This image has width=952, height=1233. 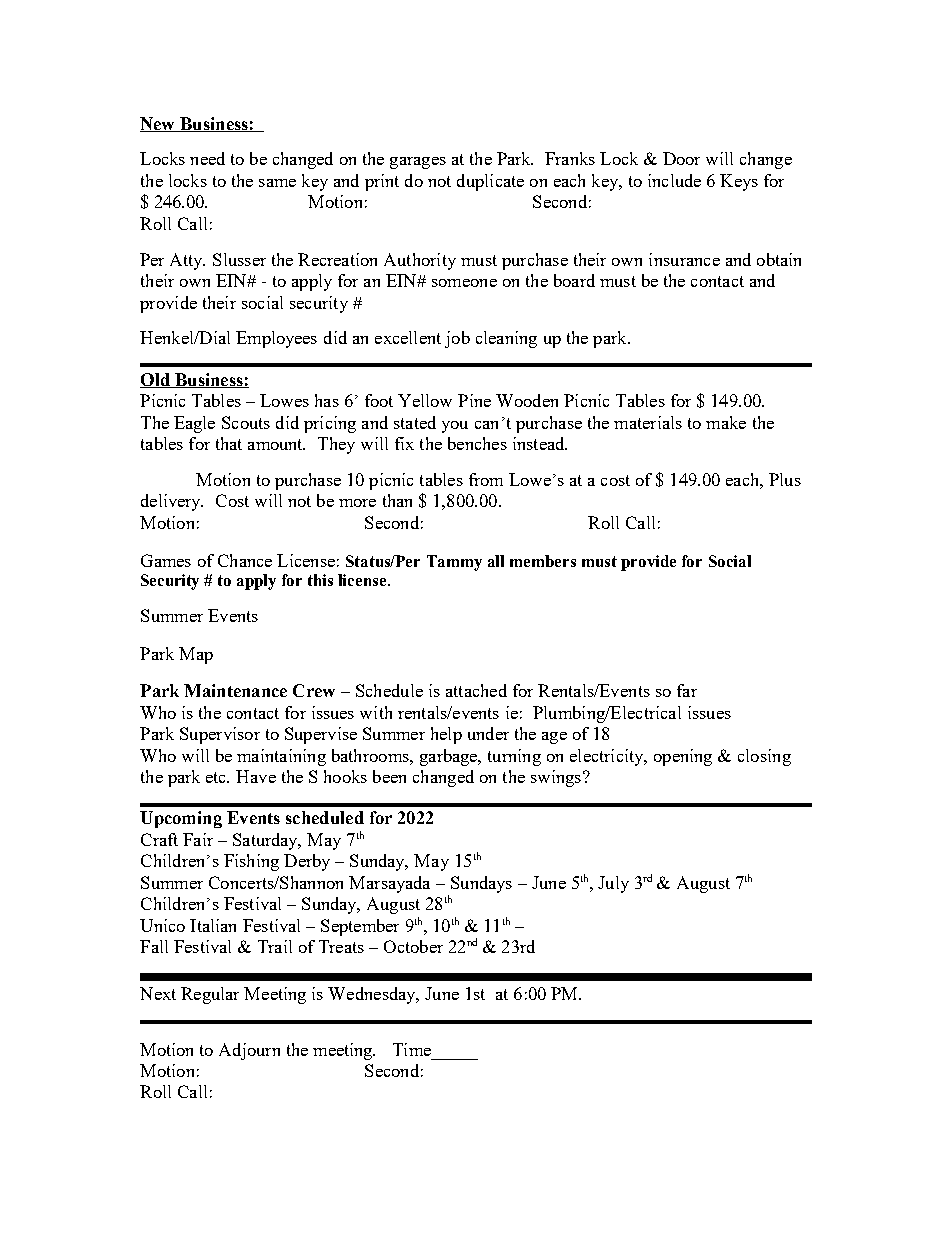 What do you see at coordinates (207, 158) in the image?
I see `need` at bounding box center [207, 158].
